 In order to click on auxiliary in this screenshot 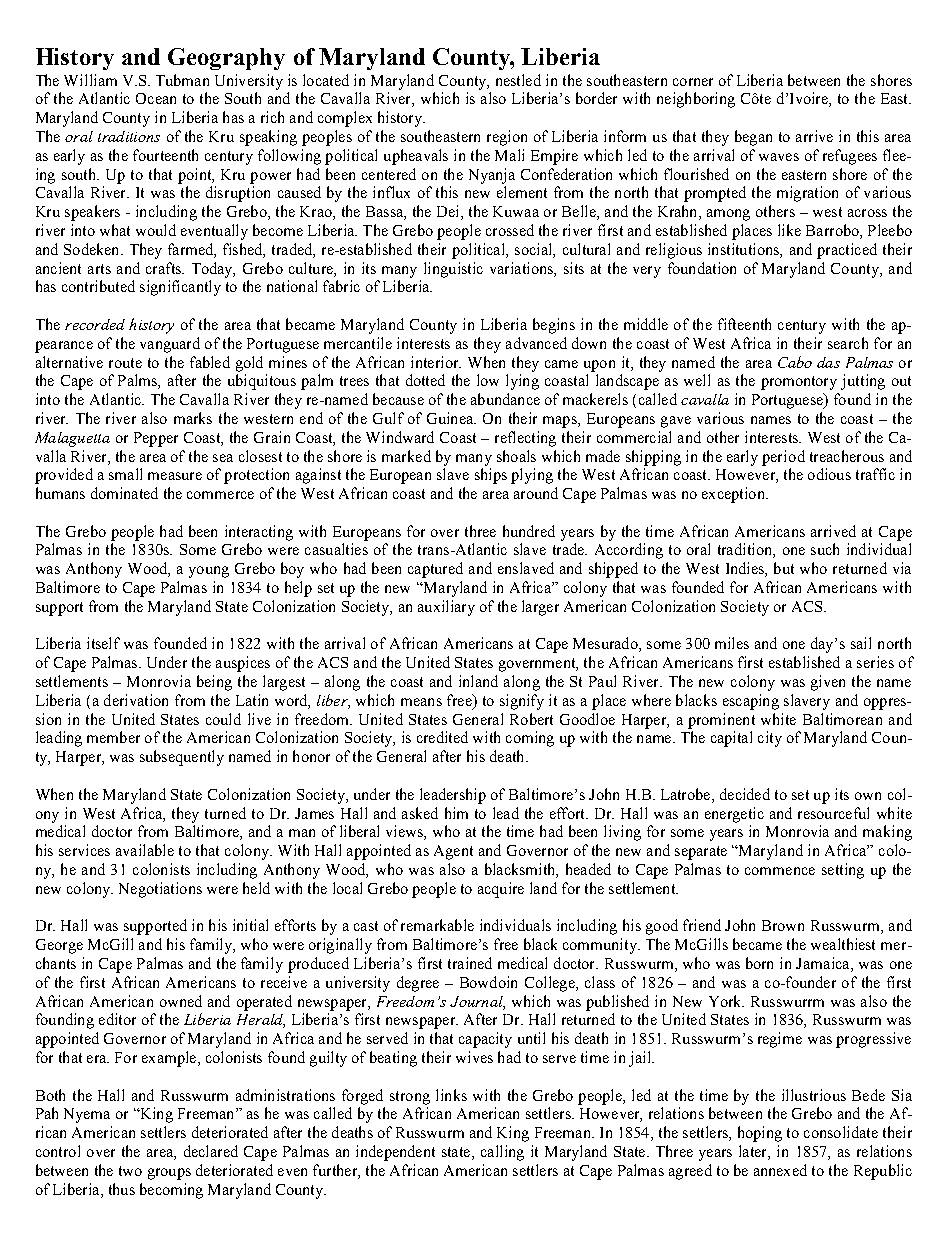, I will do `click(446, 608)`.
